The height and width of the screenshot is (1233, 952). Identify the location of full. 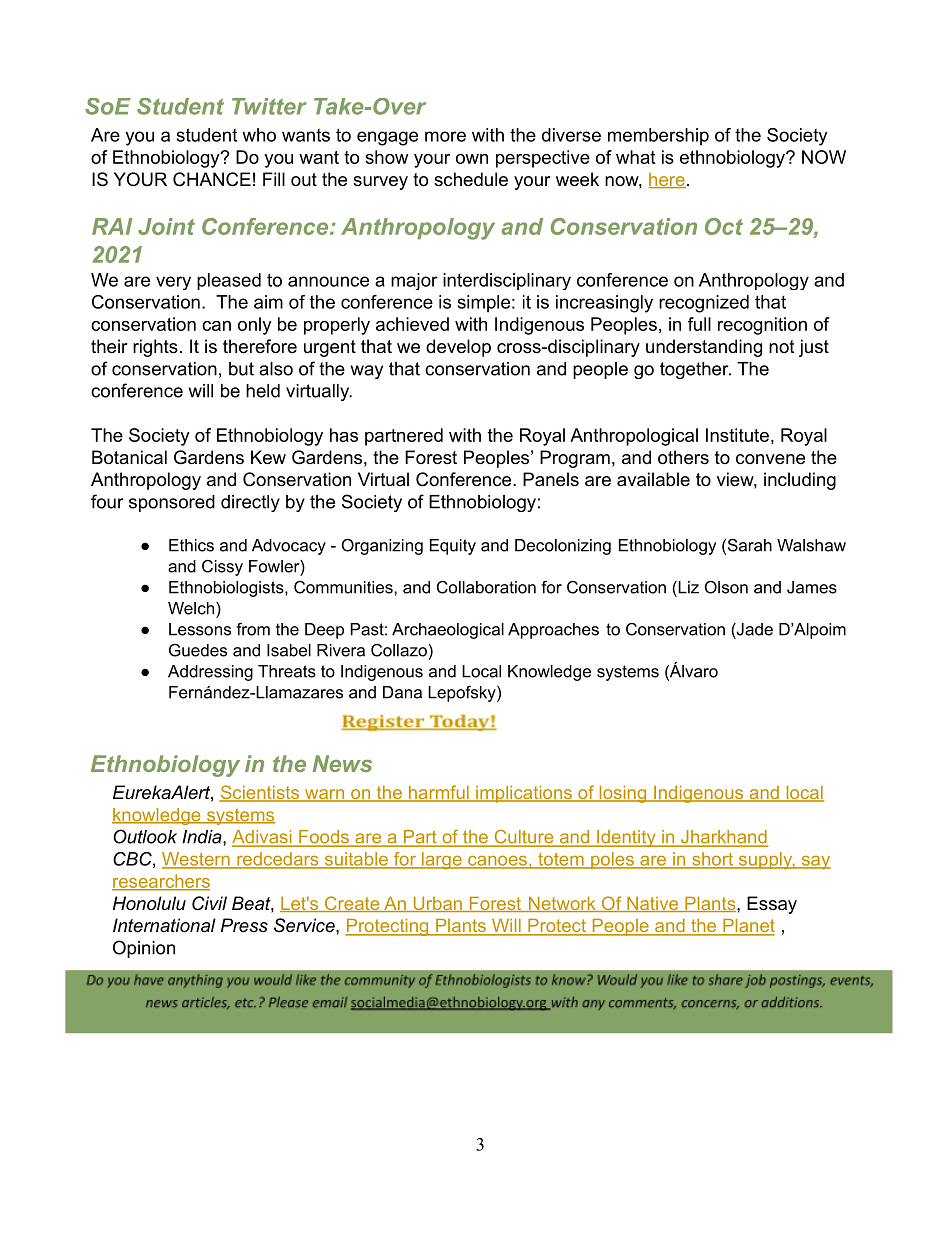
(699, 324).
